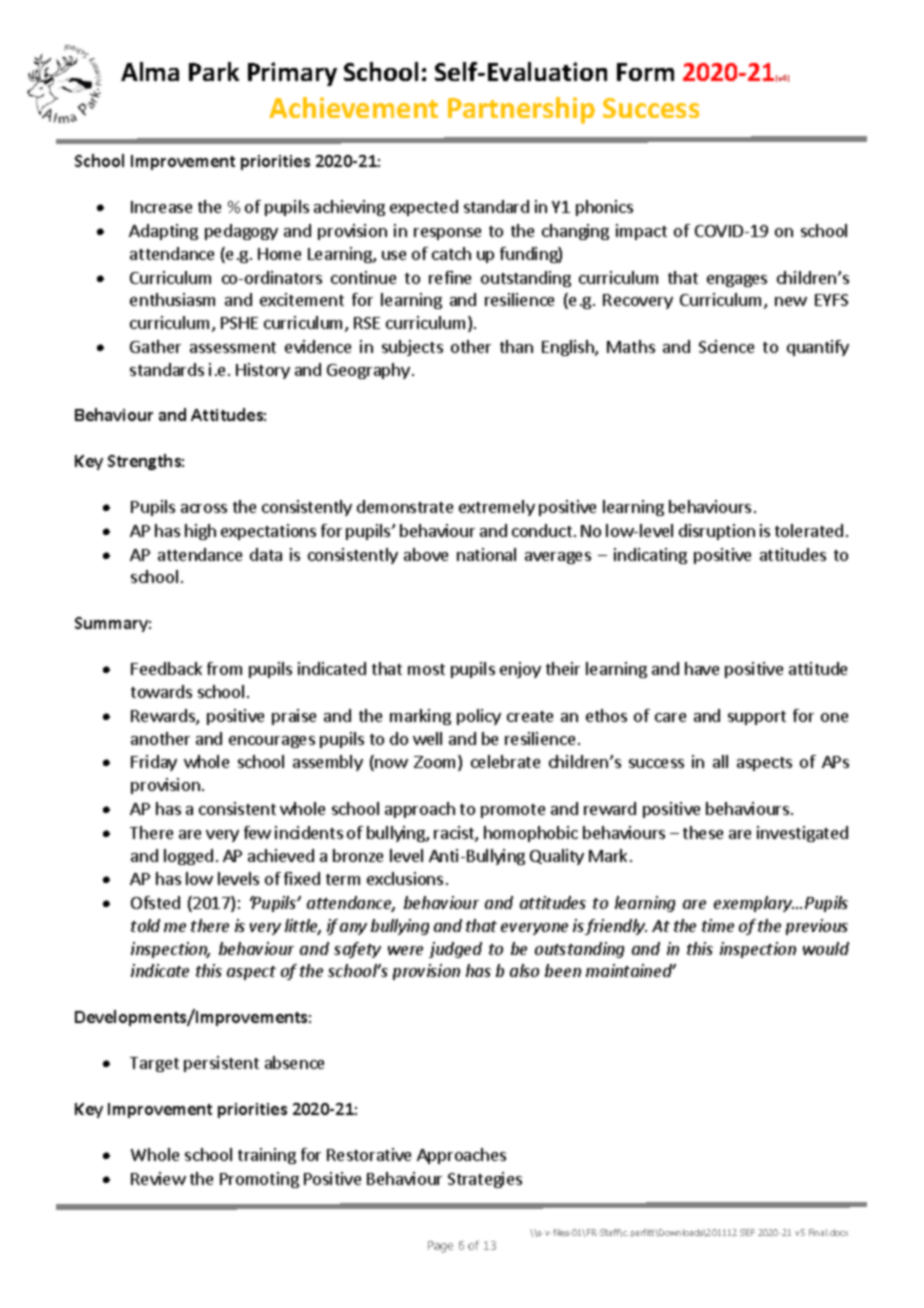 This screenshot has width=924, height=1308. What do you see at coordinates (521, 110) in the screenshot?
I see `Partnership` at bounding box center [521, 110].
